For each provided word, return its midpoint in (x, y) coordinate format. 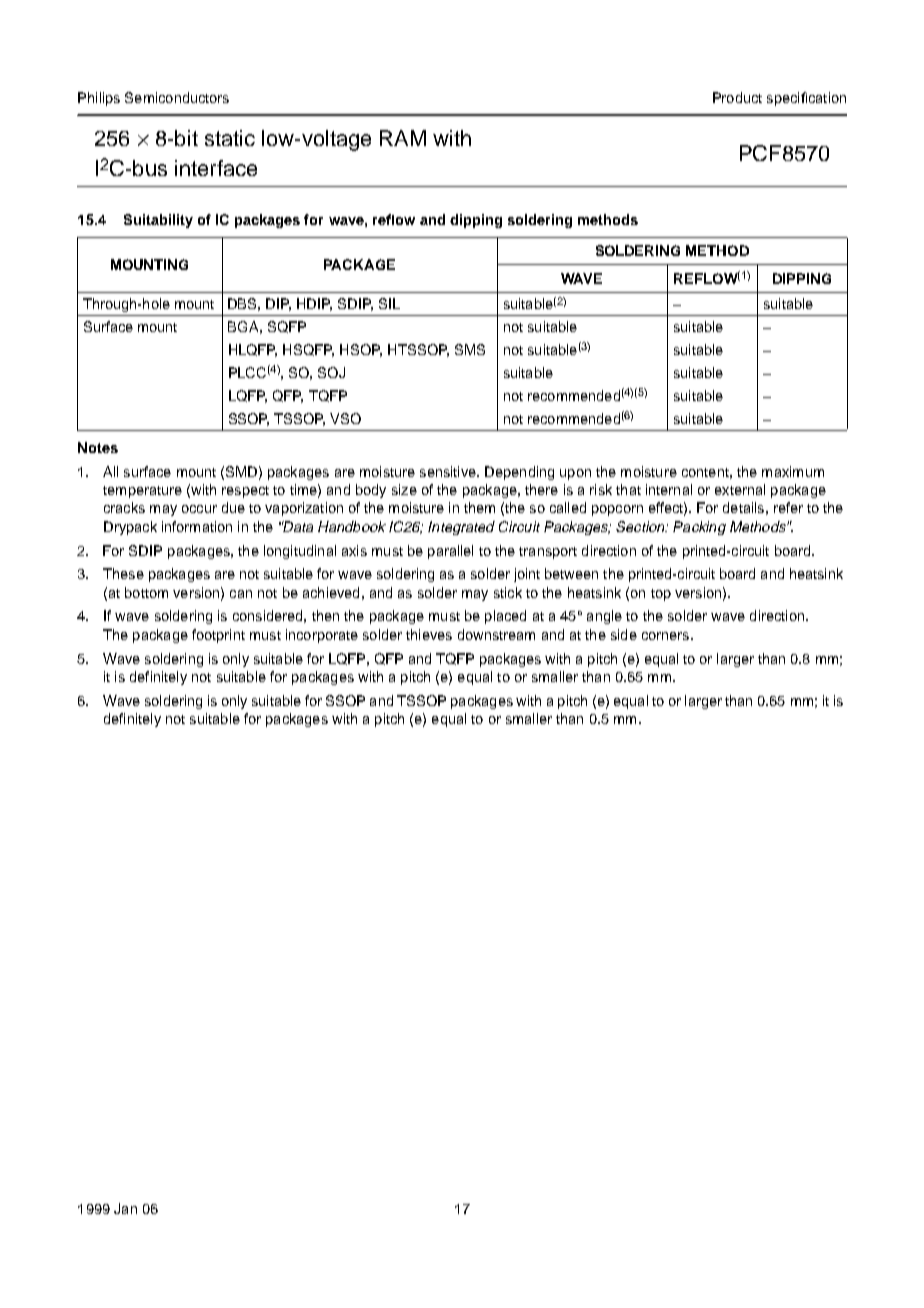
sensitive (449, 471)
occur (199, 509)
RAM (403, 138)
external (740, 489)
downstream (496, 634)
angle (604, 617)
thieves (429, 634)
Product (737, 97)
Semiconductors (177, 97)
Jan (125, 1208)
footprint (218, 636)
